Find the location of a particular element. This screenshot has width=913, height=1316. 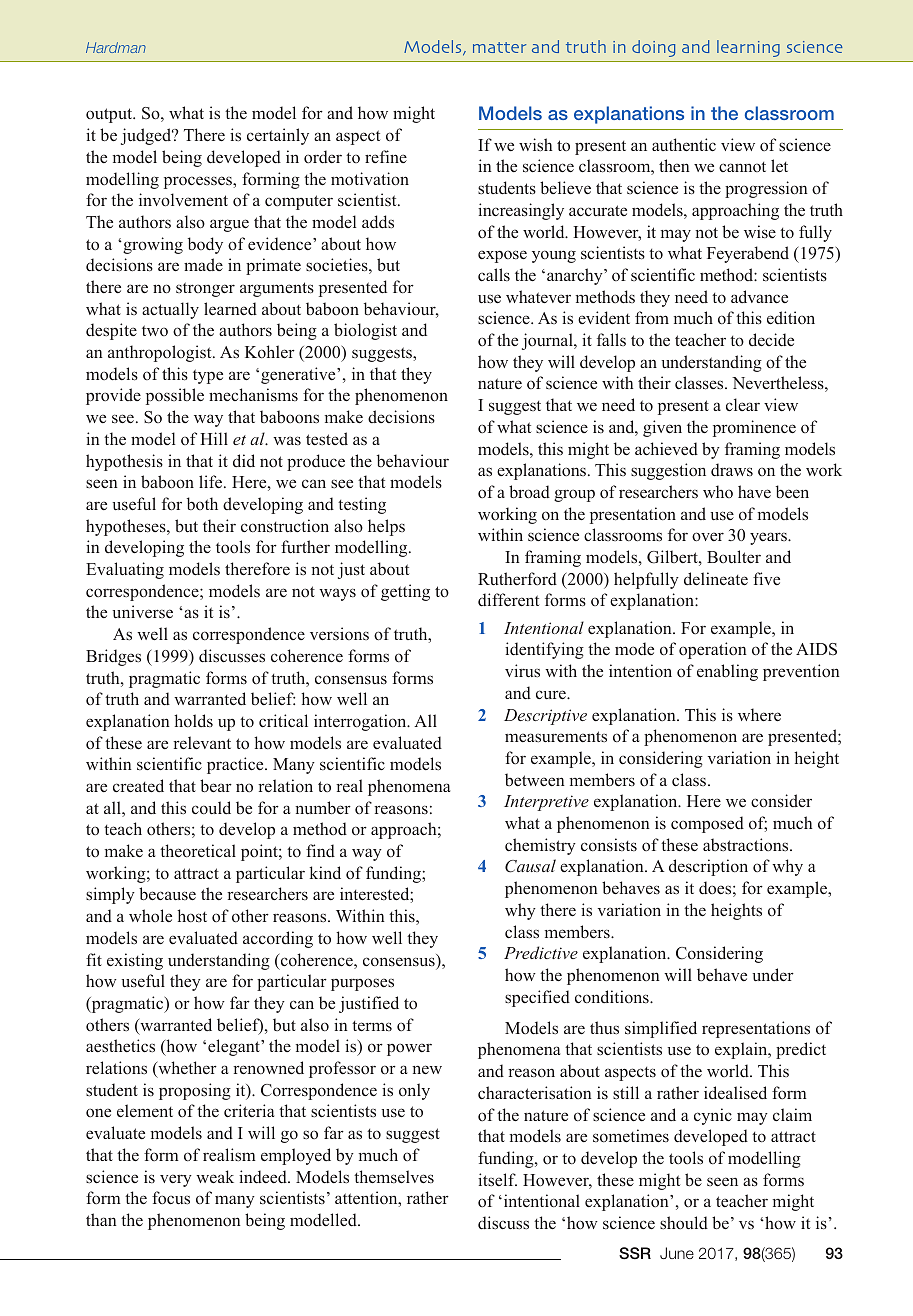

abstractions is located at coordinates (747, 844).
